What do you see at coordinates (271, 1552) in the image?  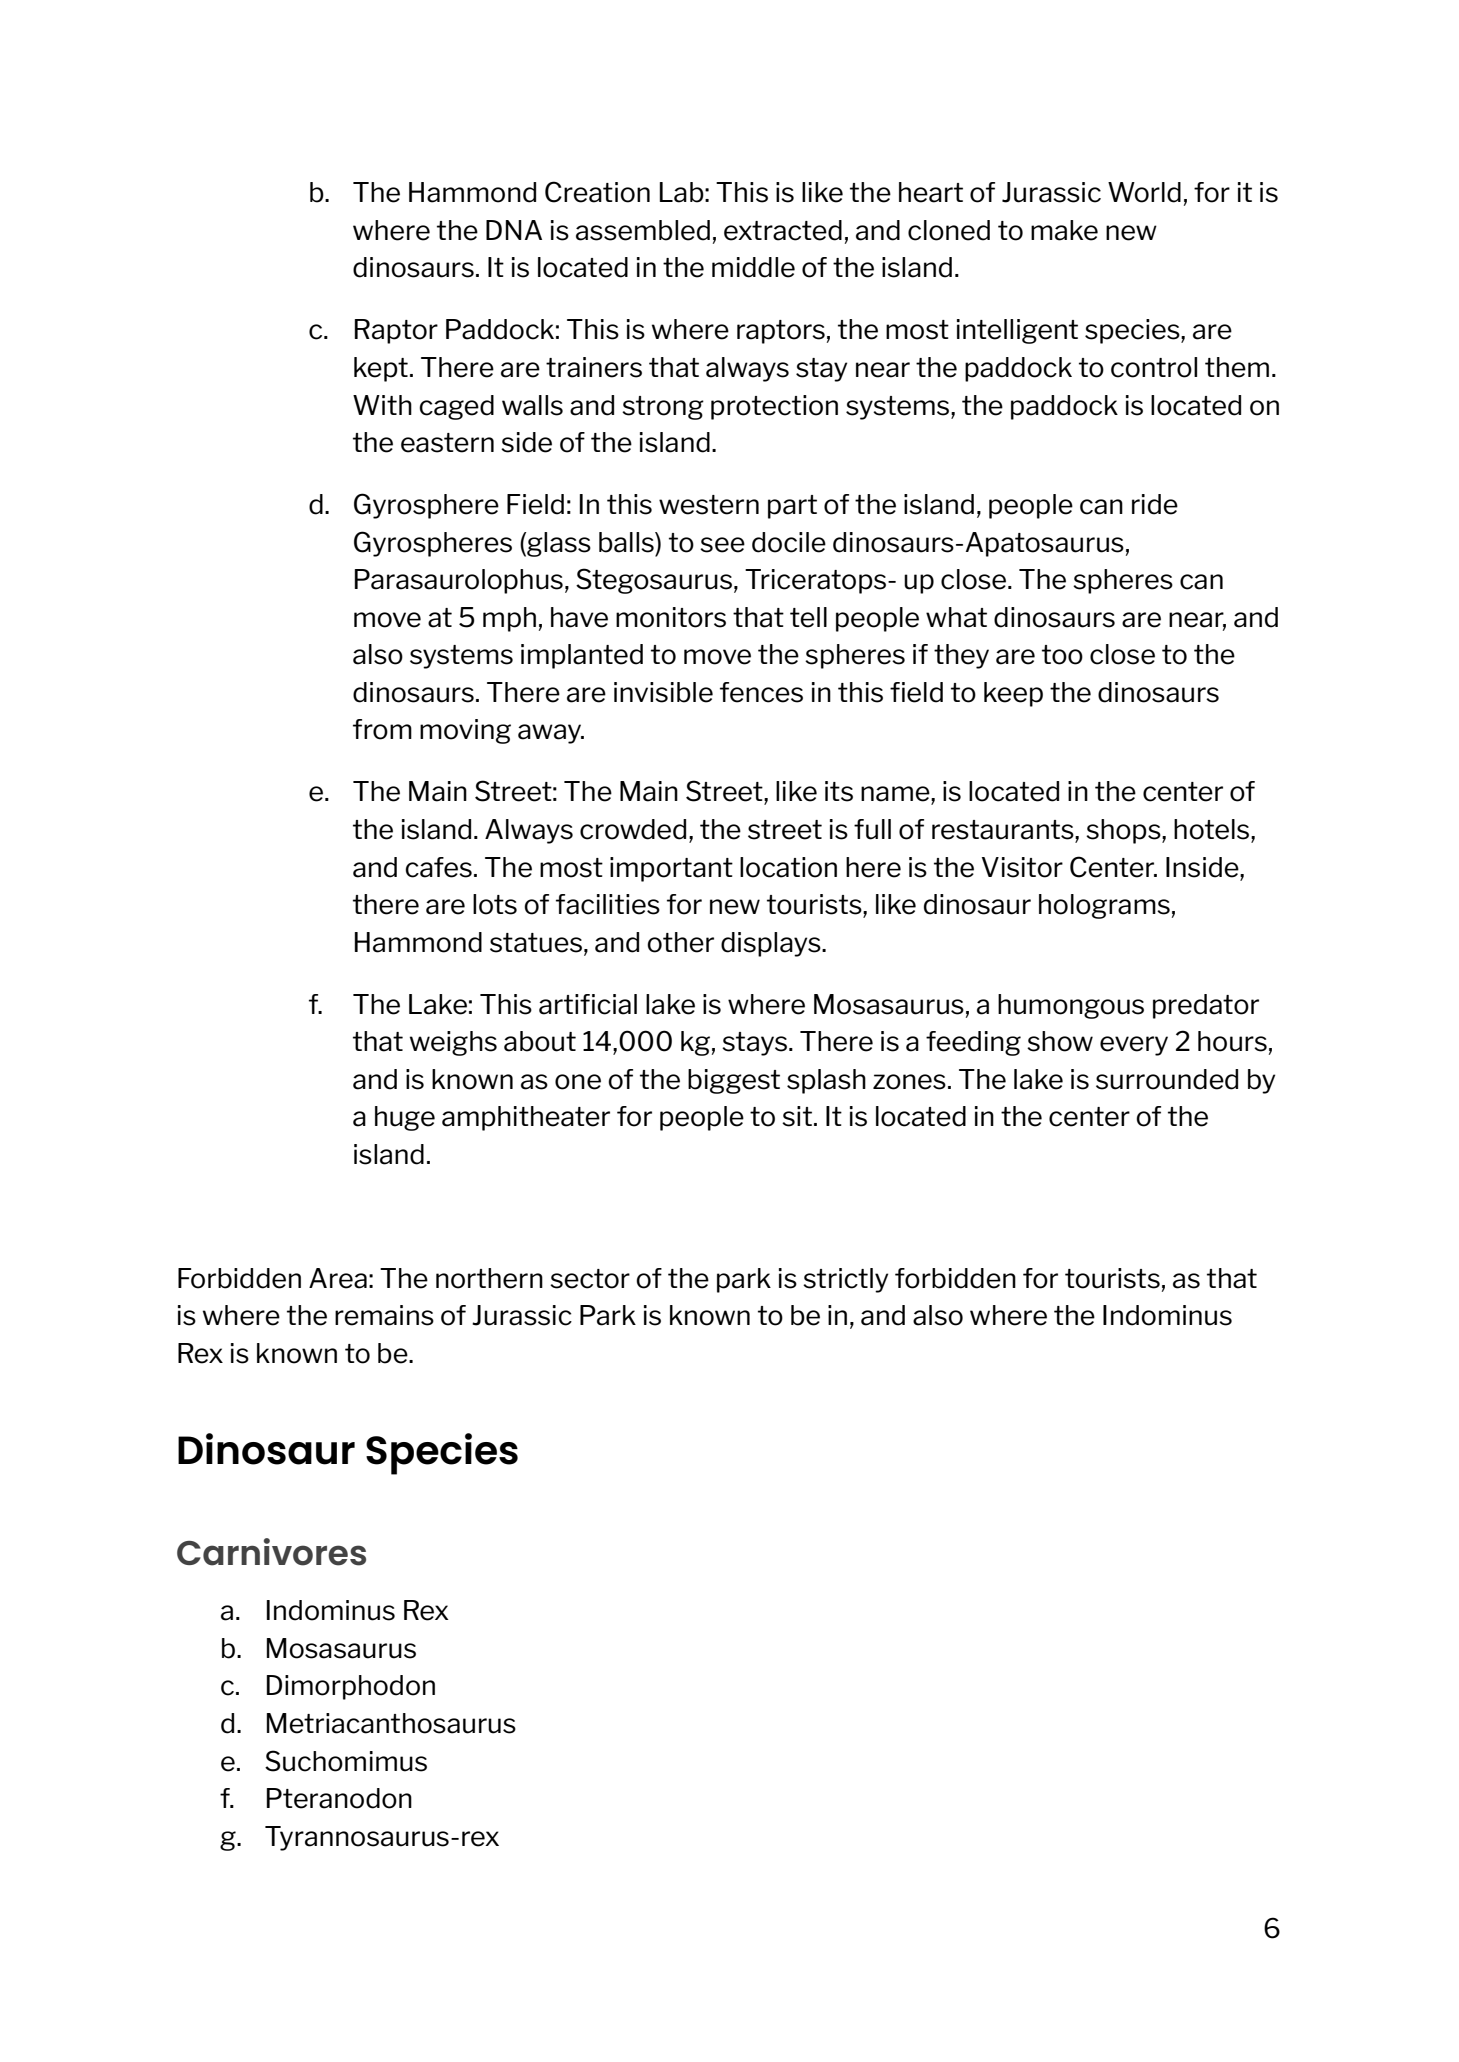 I see `Carnivores` at bounding box center [271, 1552].
